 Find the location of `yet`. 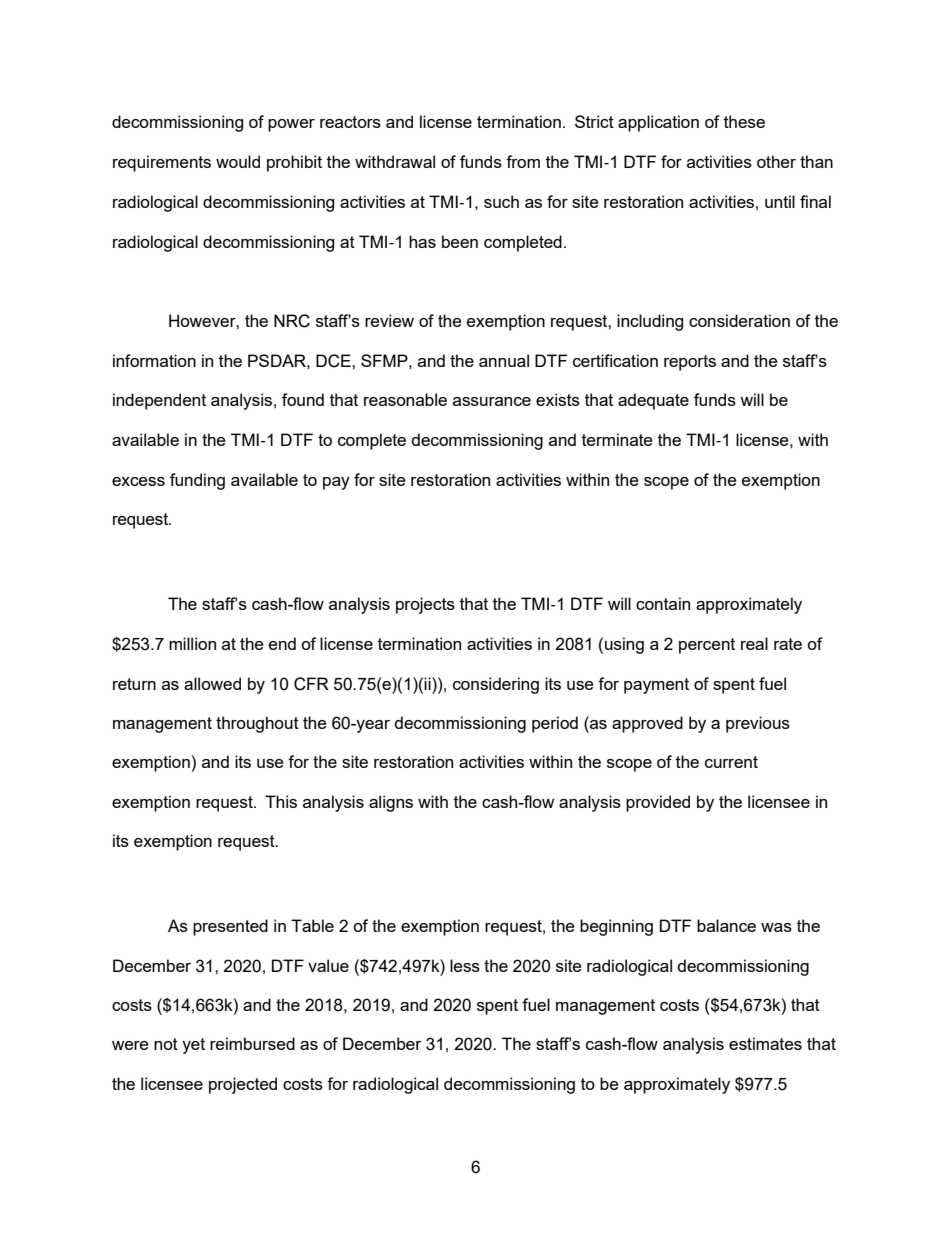

yet is located at coordinates (193, 1046).
